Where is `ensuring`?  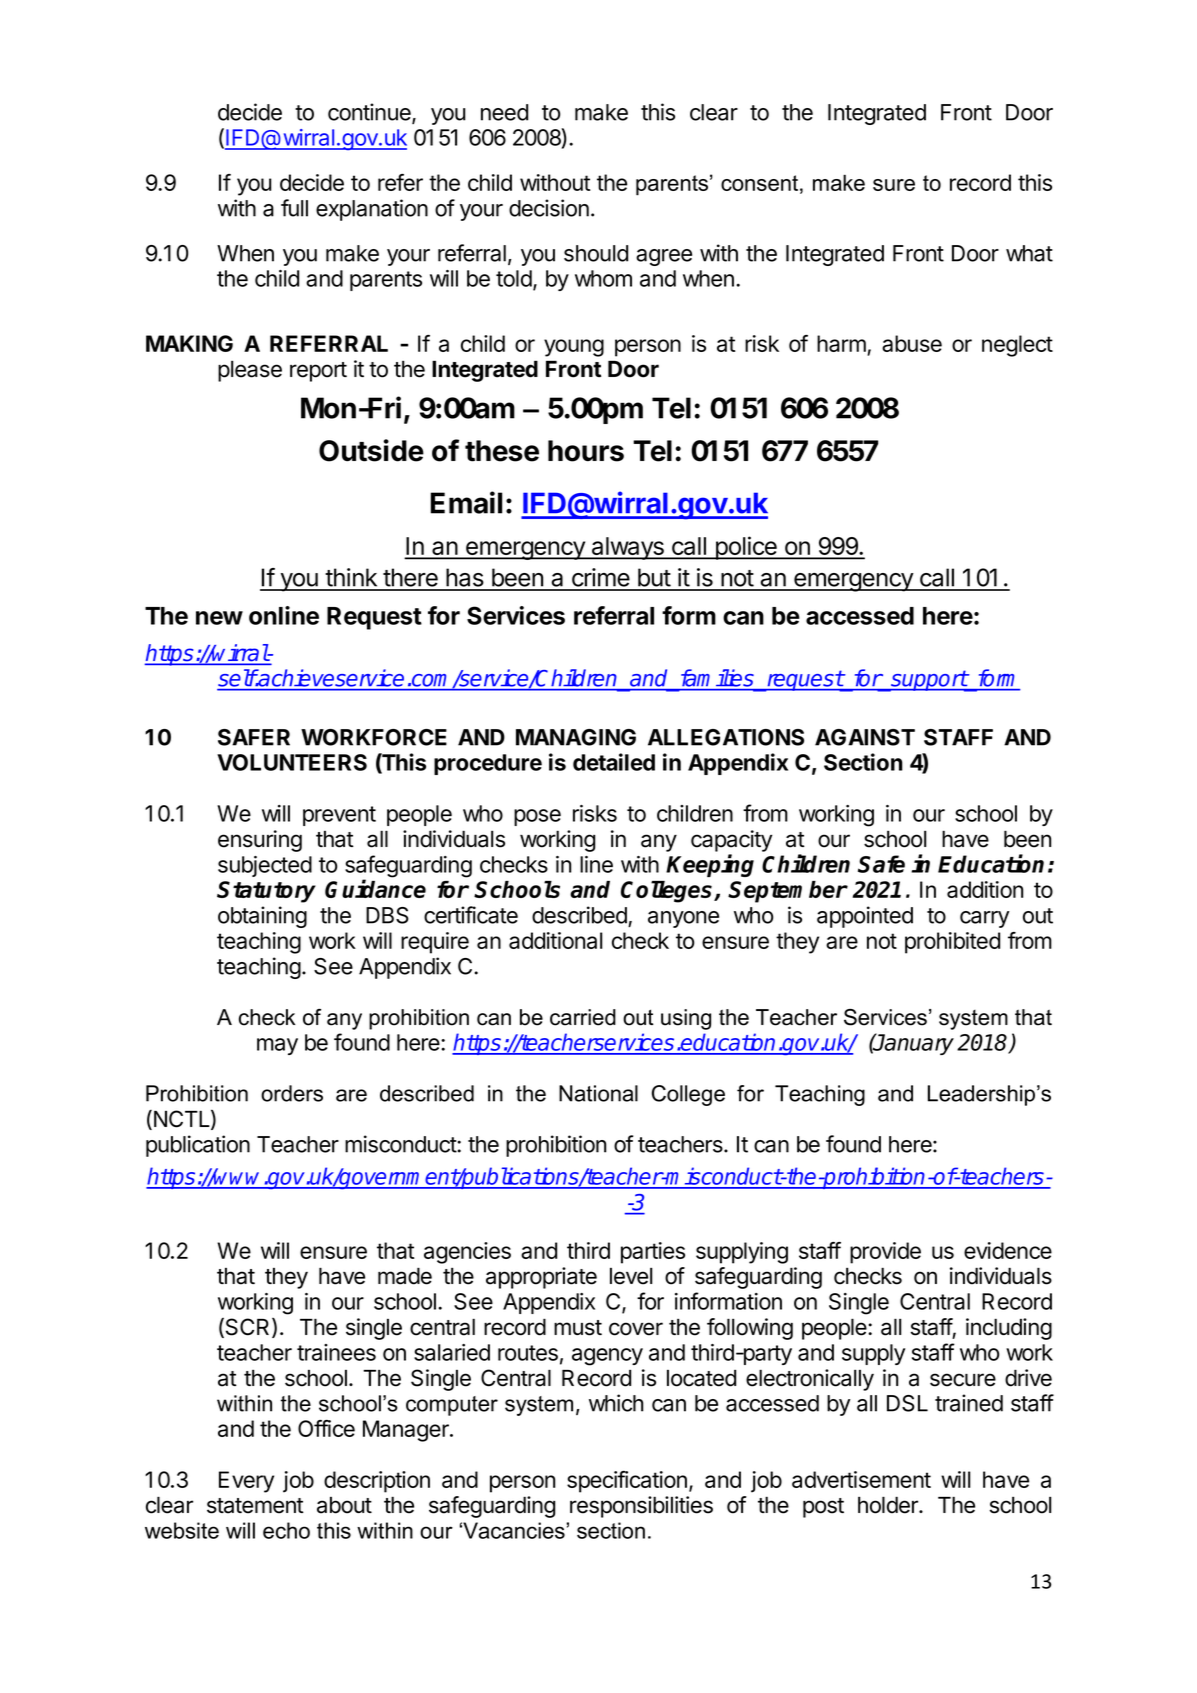 ensuring is located at coordinates (260, 841).
